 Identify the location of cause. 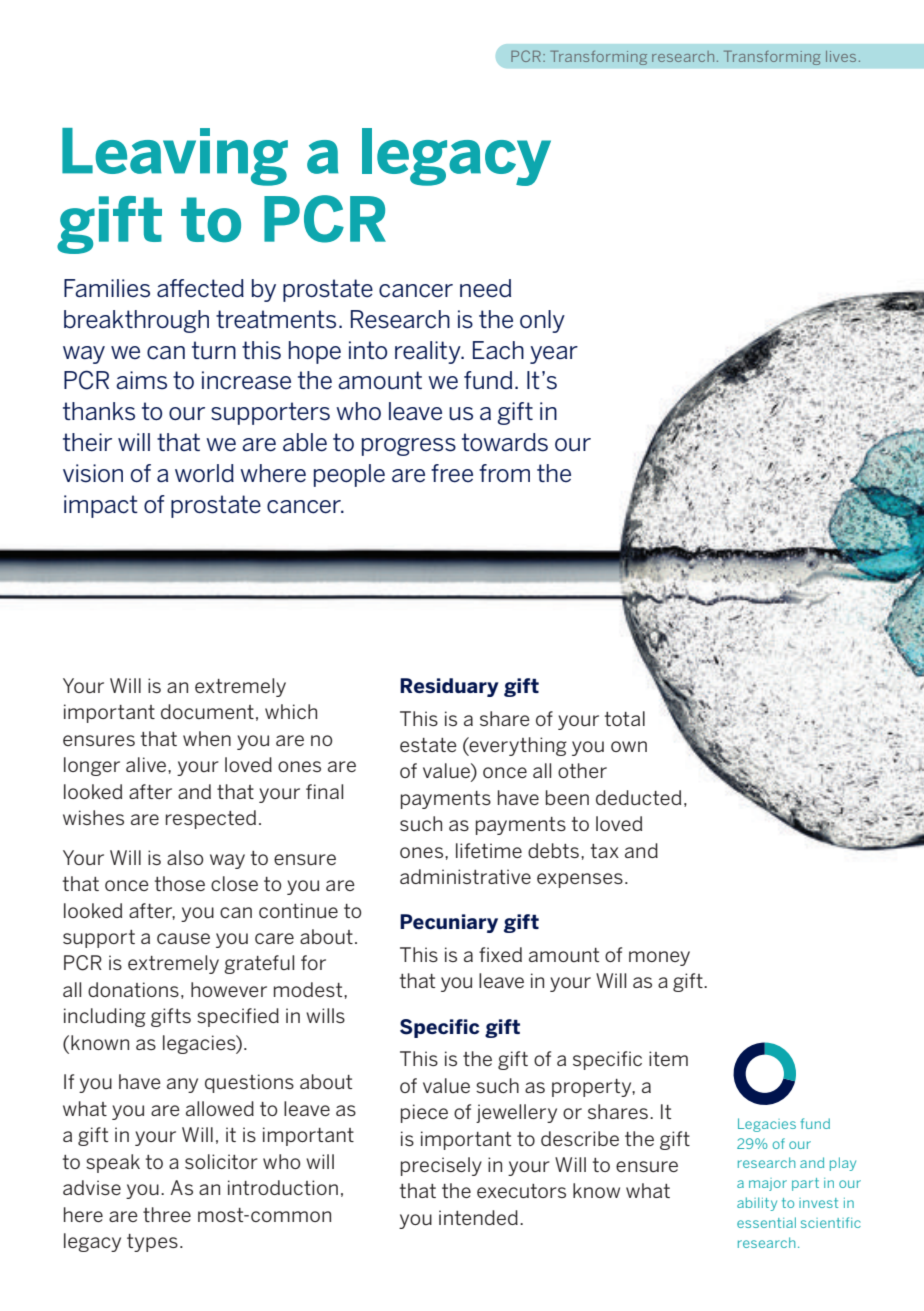
(183, 938).
